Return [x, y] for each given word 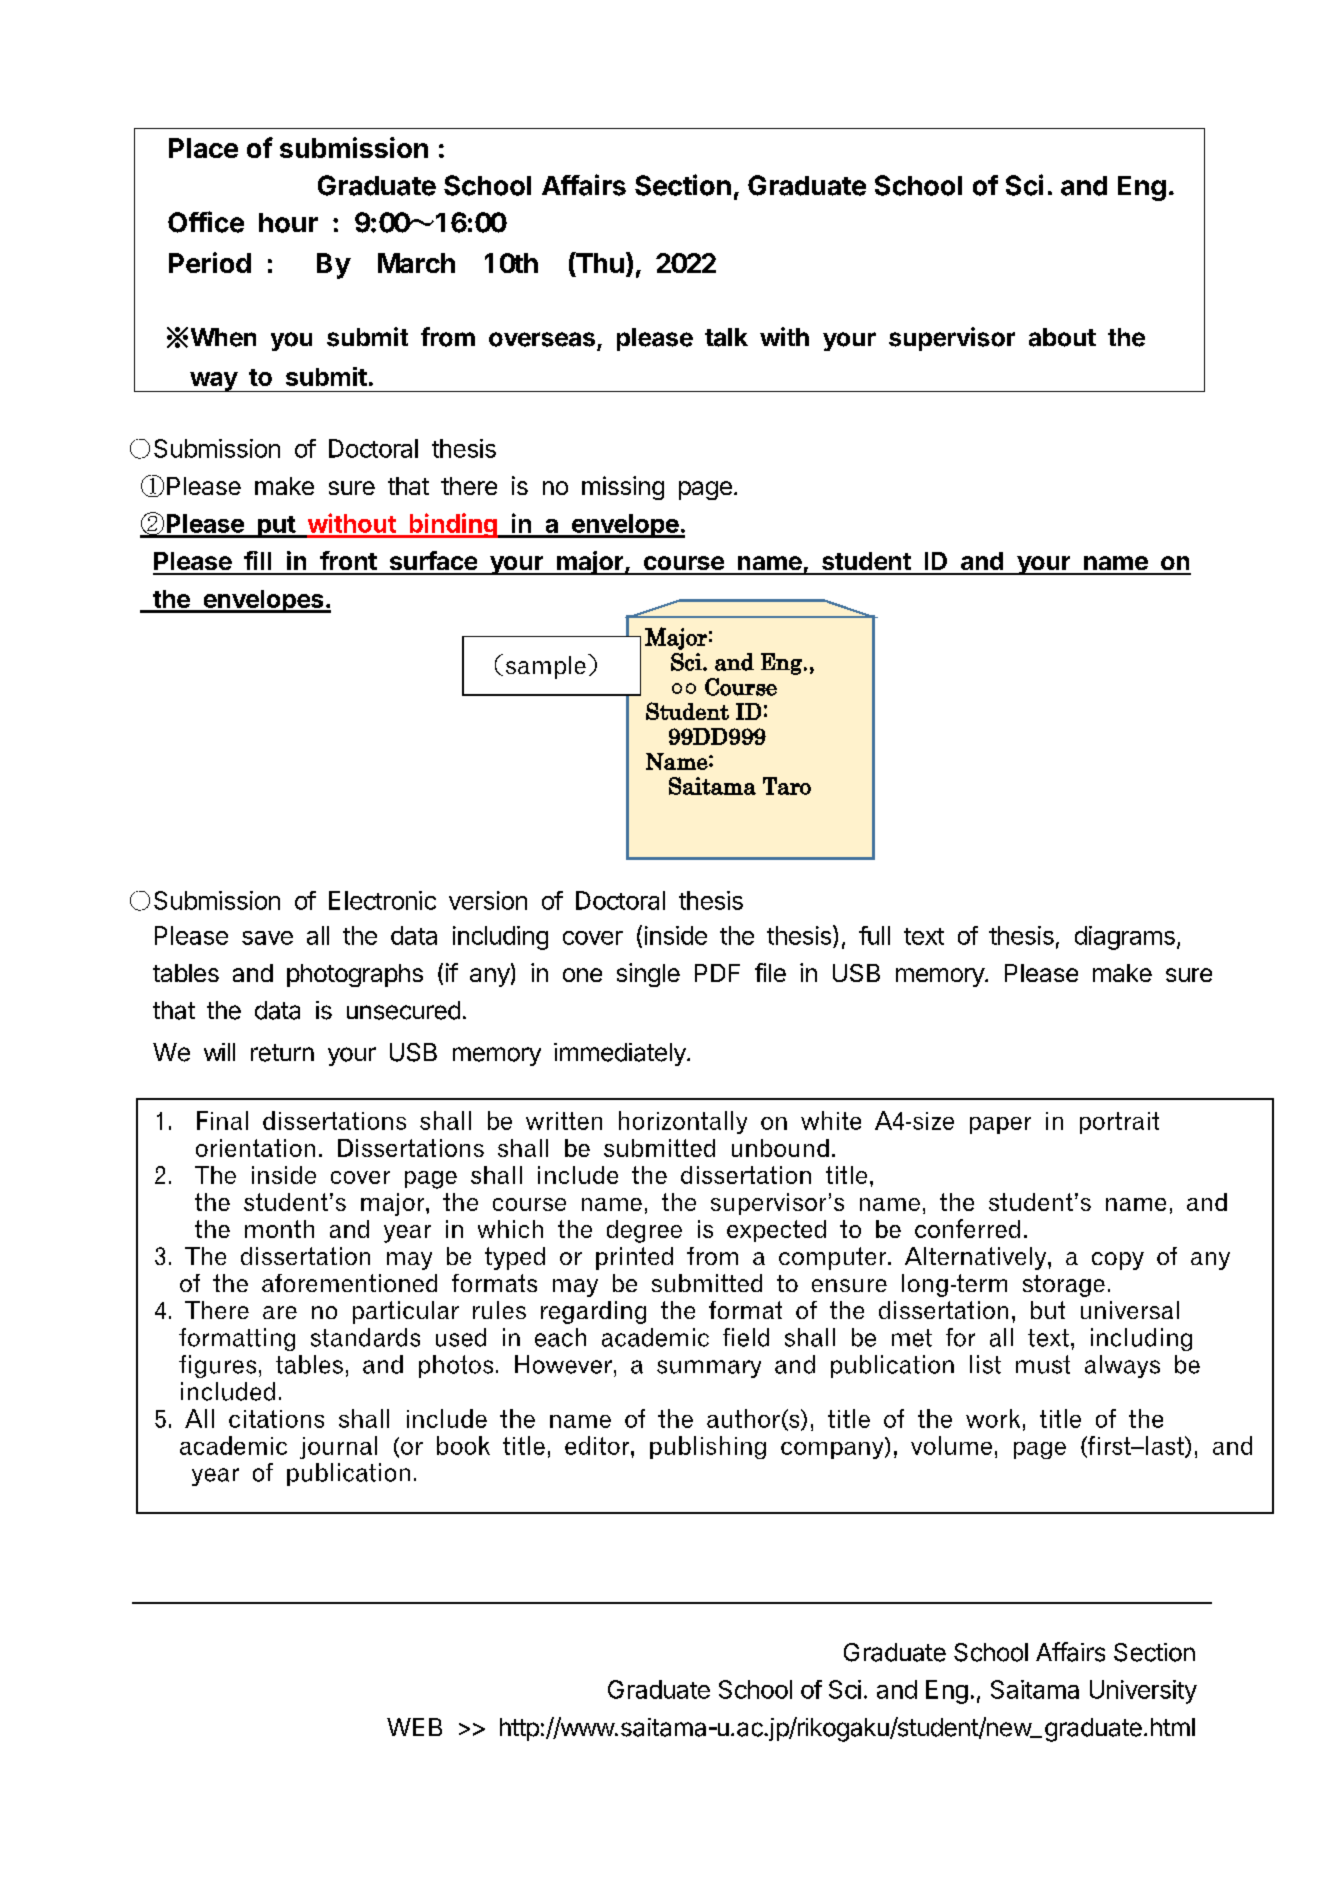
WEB [414, 1727]
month [279, 1229]
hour [288, 223]
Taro [787, 786]
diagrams [1125, 938]
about [1062, 337]
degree [644, 1231]
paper [1000, 1125]
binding [453, 525]
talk [726, 337]
